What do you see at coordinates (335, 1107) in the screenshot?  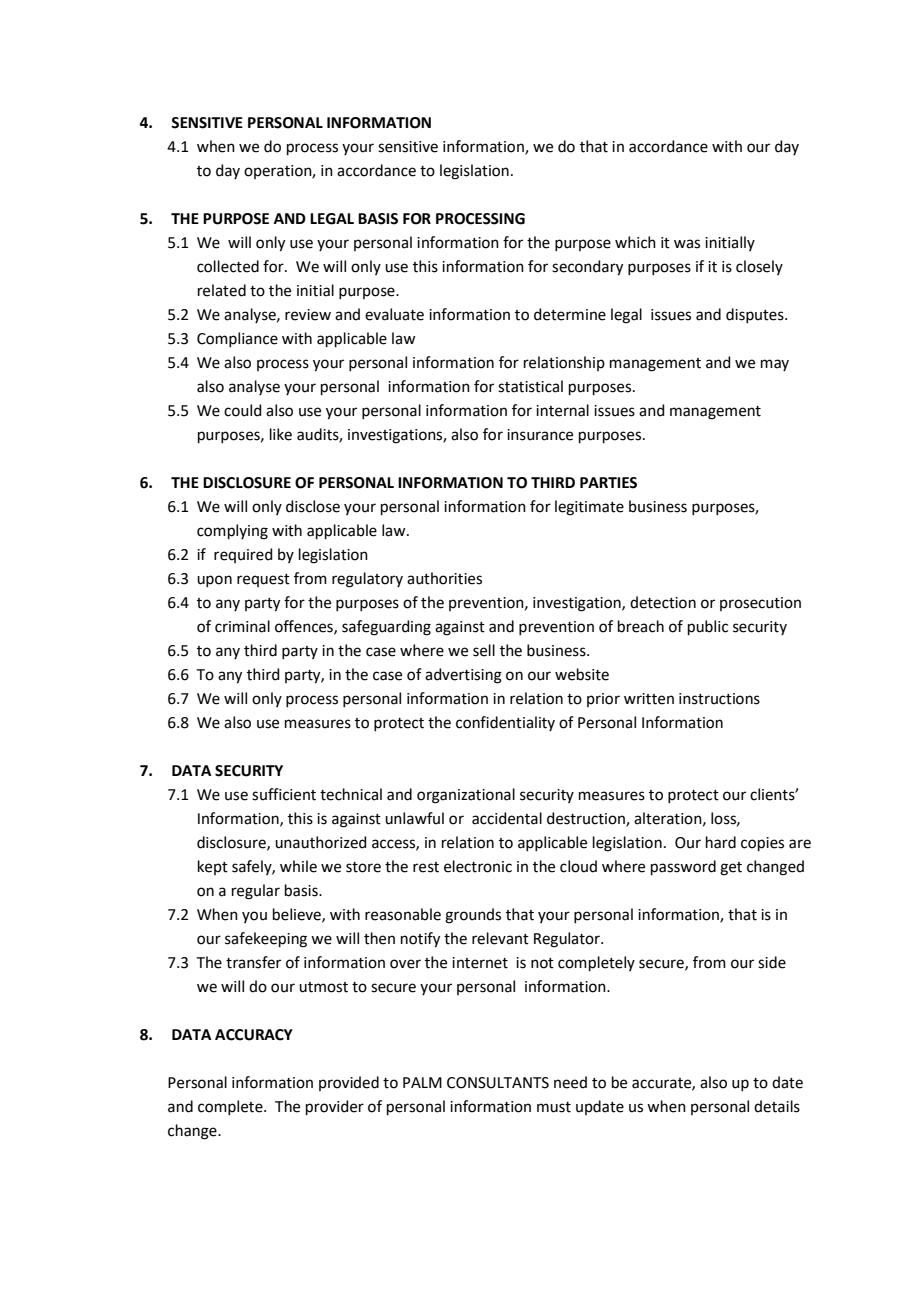 I see `provider` at bounding box center [335, 1107].
